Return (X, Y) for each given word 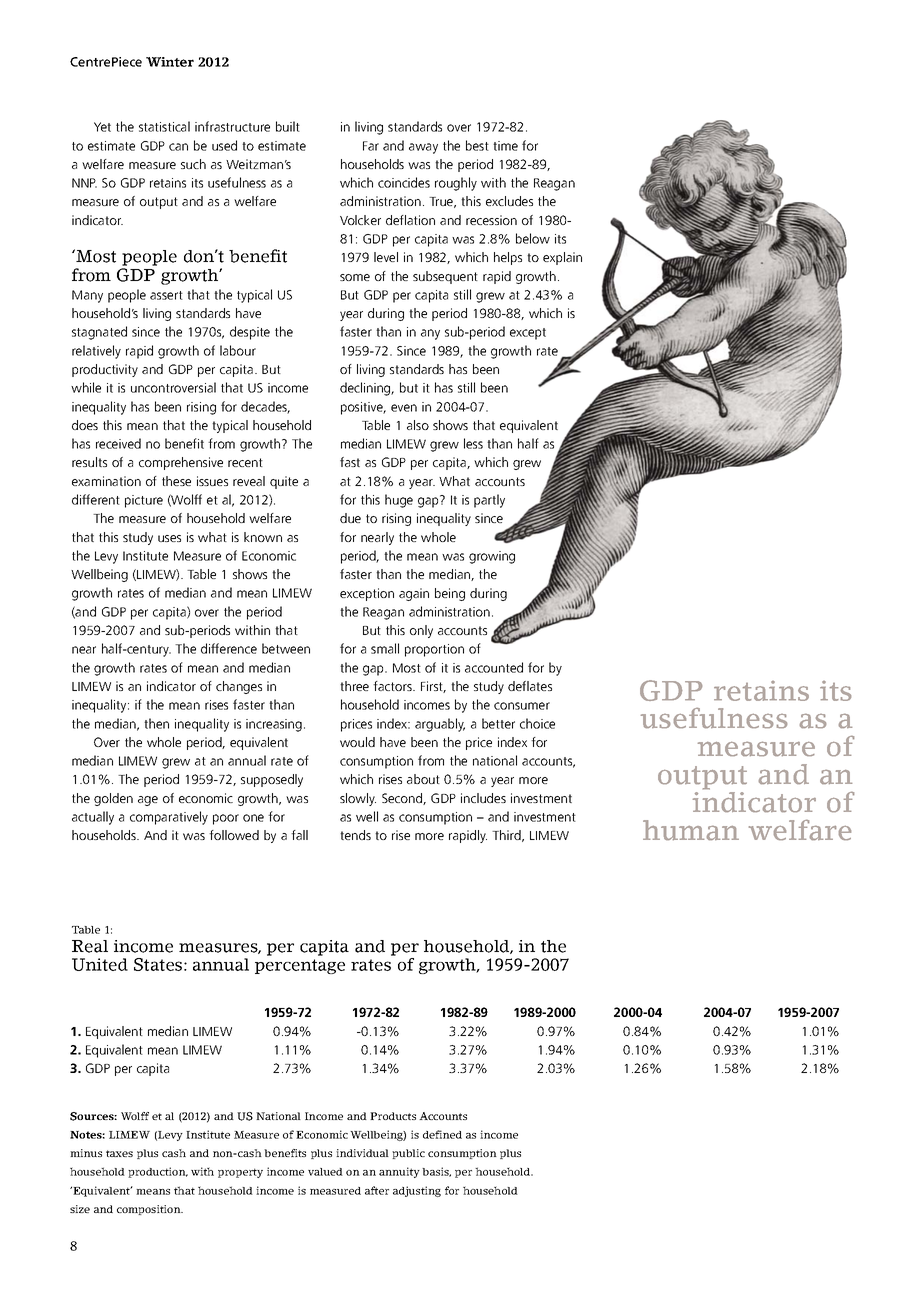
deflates (530, 686)
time (505, 146)
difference (229, 648)
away (423, 148)
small (385, 648)
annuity (399, 1172)
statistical (164, 126)
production (158, 1172)
